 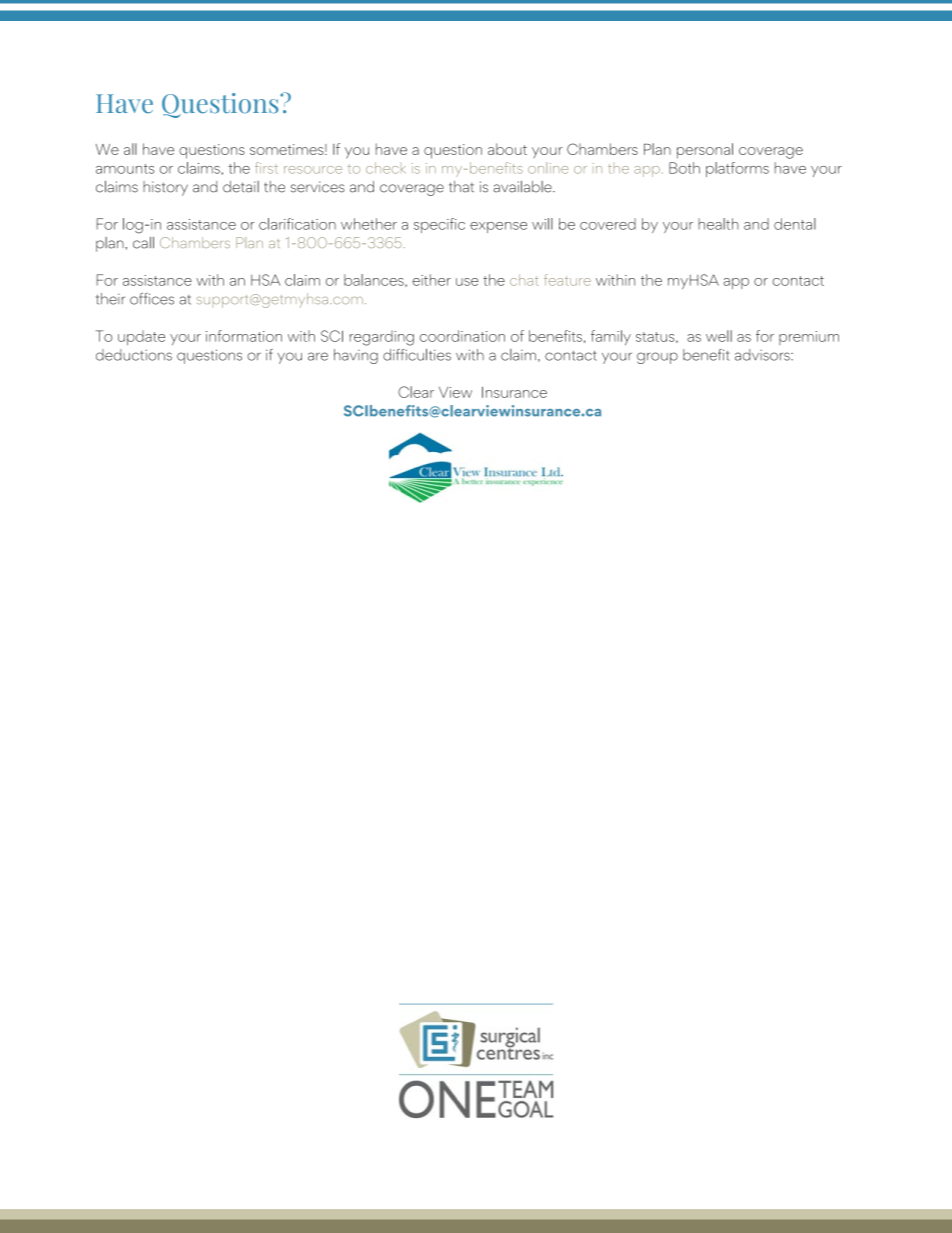 I want to click on first, so click(x=266, y=168).
